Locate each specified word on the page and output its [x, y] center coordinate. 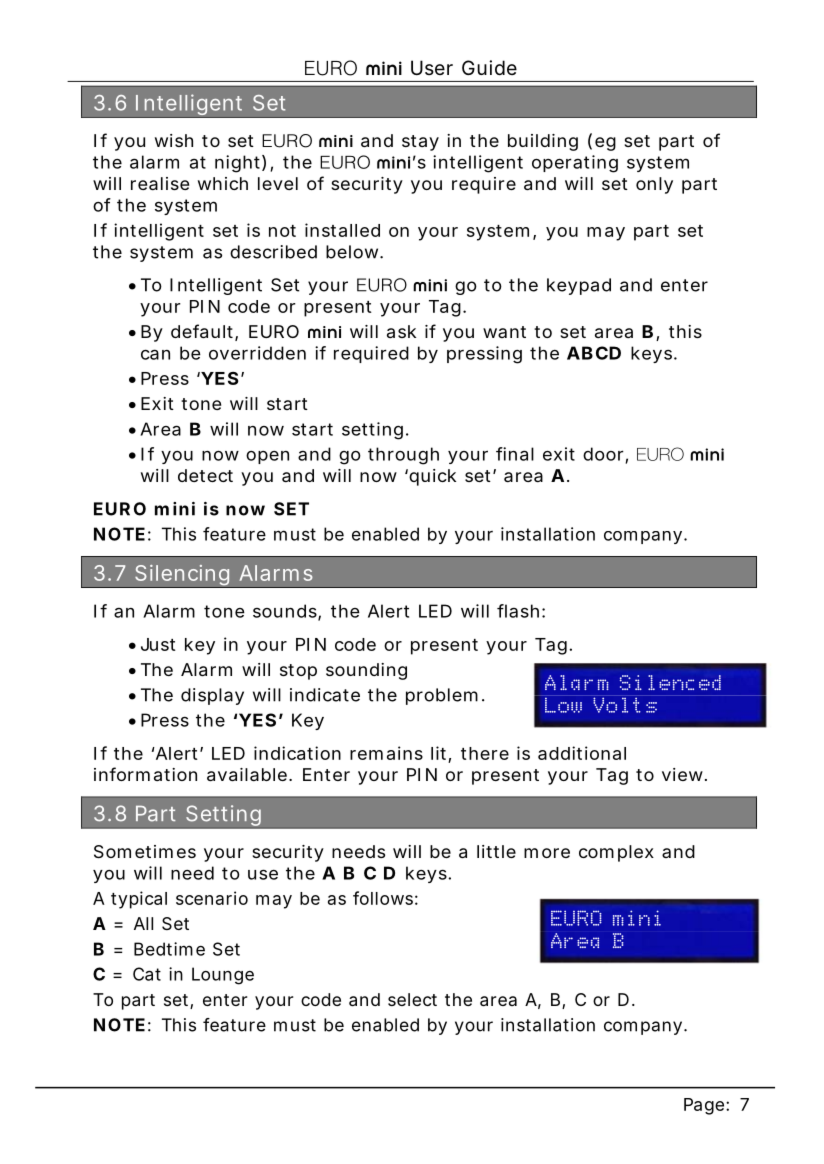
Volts [625, 705]
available [247, 774]
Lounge [223, 976]
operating [575, 164]
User [432, 67]
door [603, 454]
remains [386, 753]
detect [205, 475]
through [403, 456]
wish [174, 140]
